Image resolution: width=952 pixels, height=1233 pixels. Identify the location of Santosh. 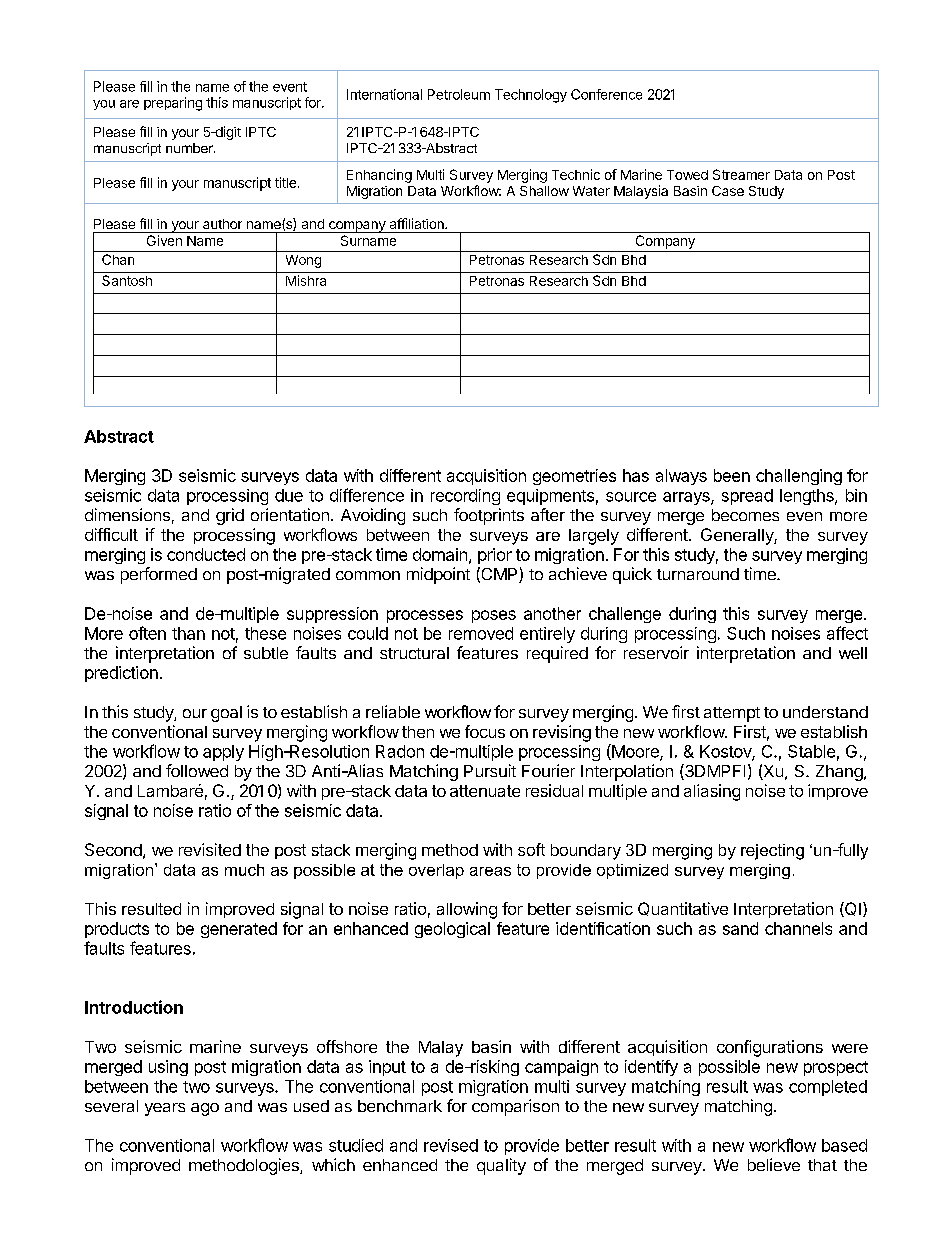
(127, 280).
